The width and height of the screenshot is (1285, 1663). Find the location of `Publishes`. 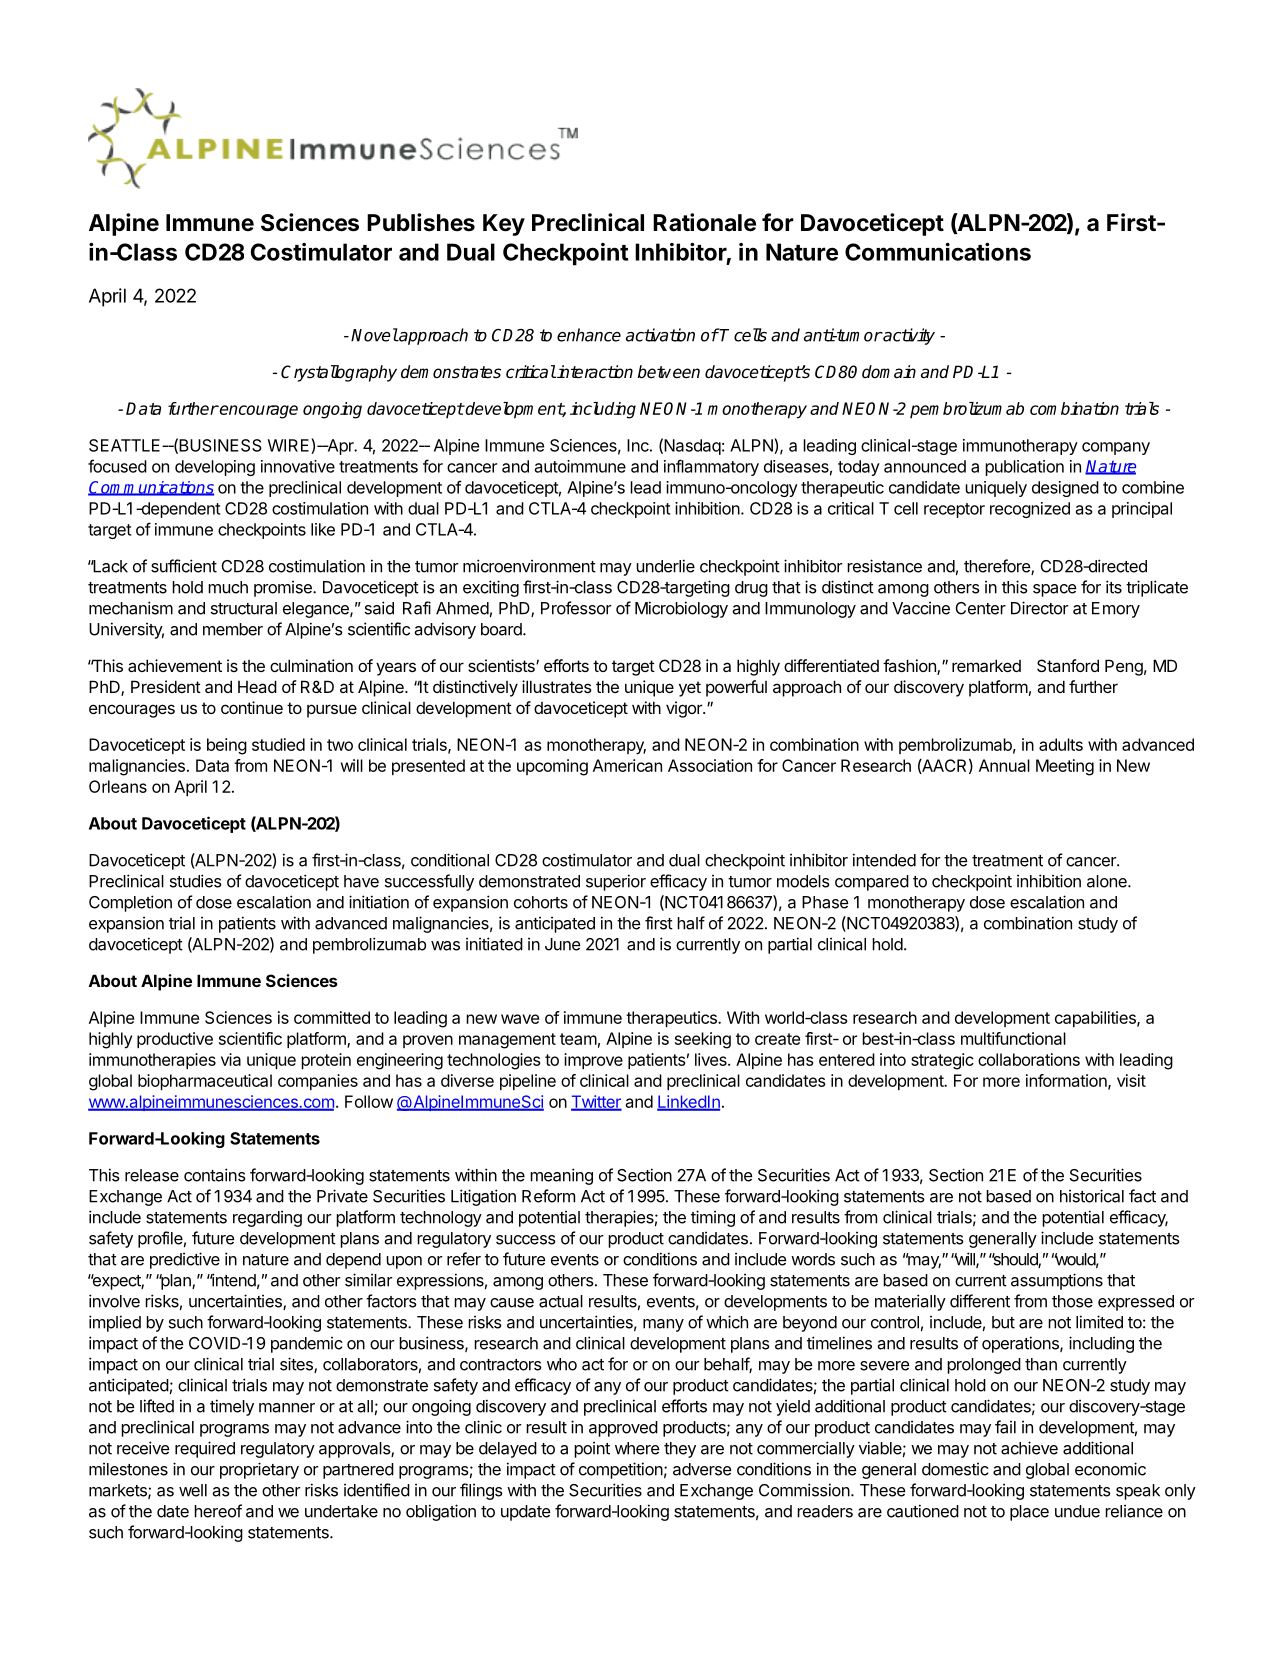

Publishes is located at coordinates (421, 222).
